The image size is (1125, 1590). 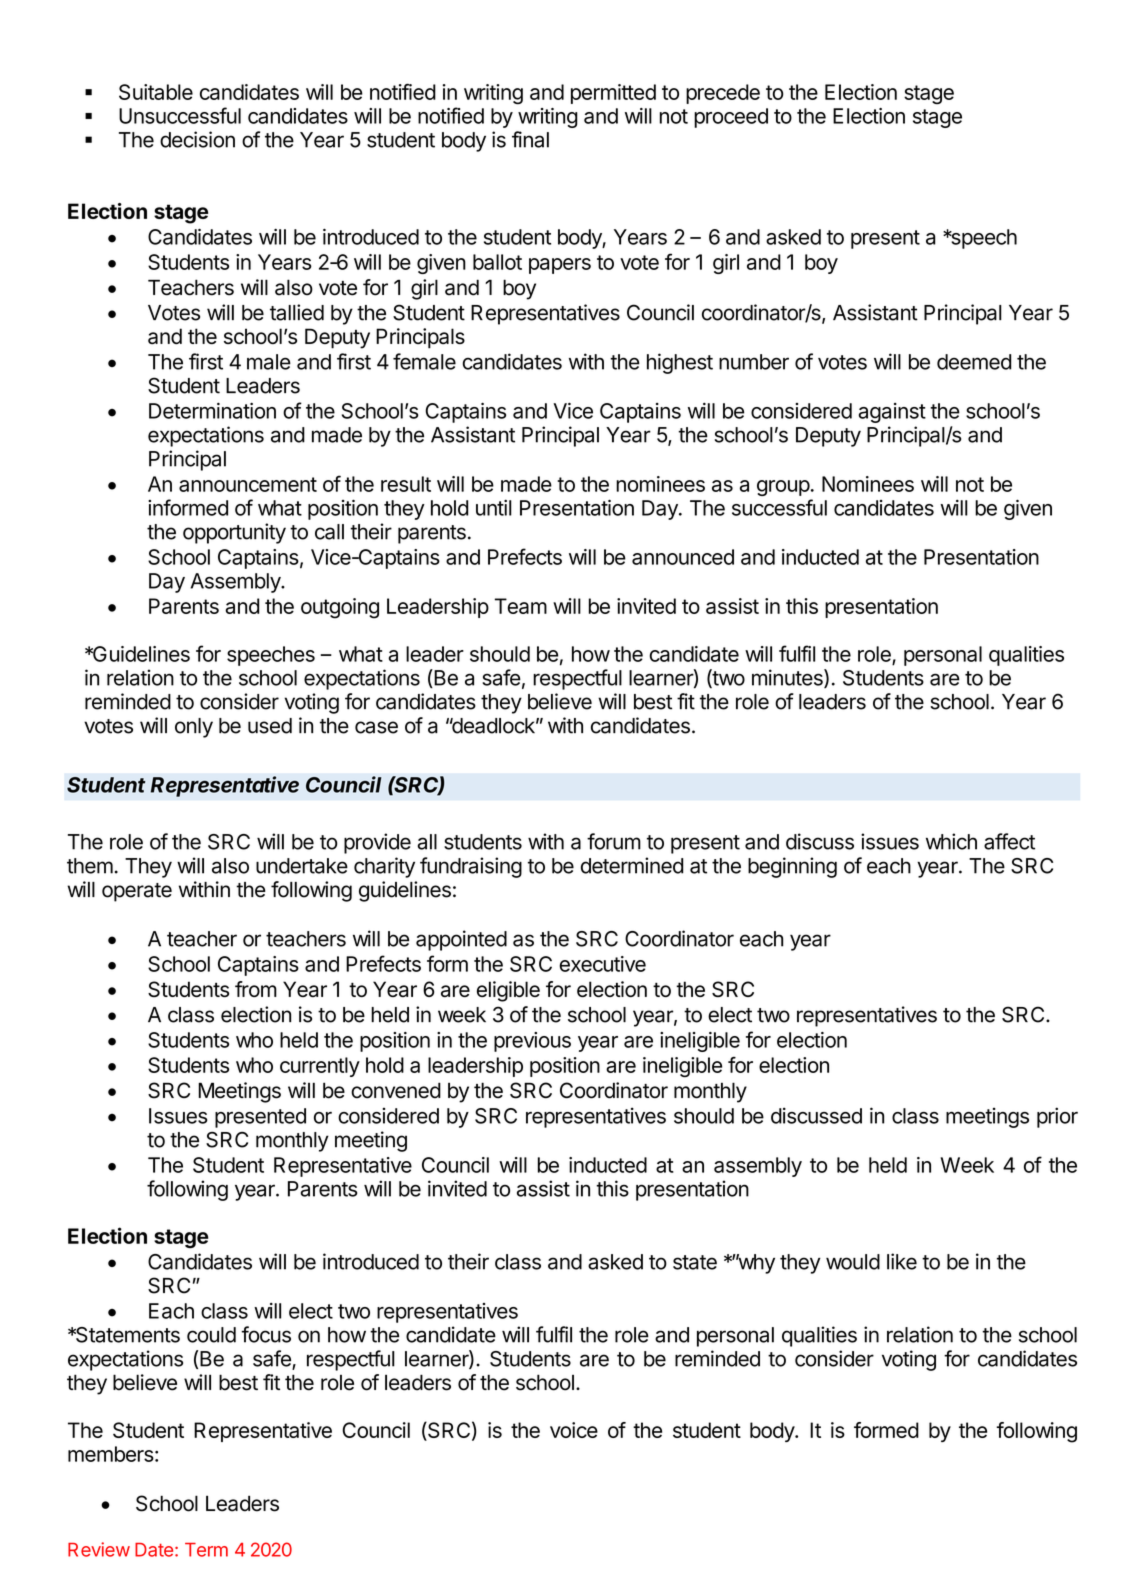 I want to click on voice, so click(x=574, y=1430).
